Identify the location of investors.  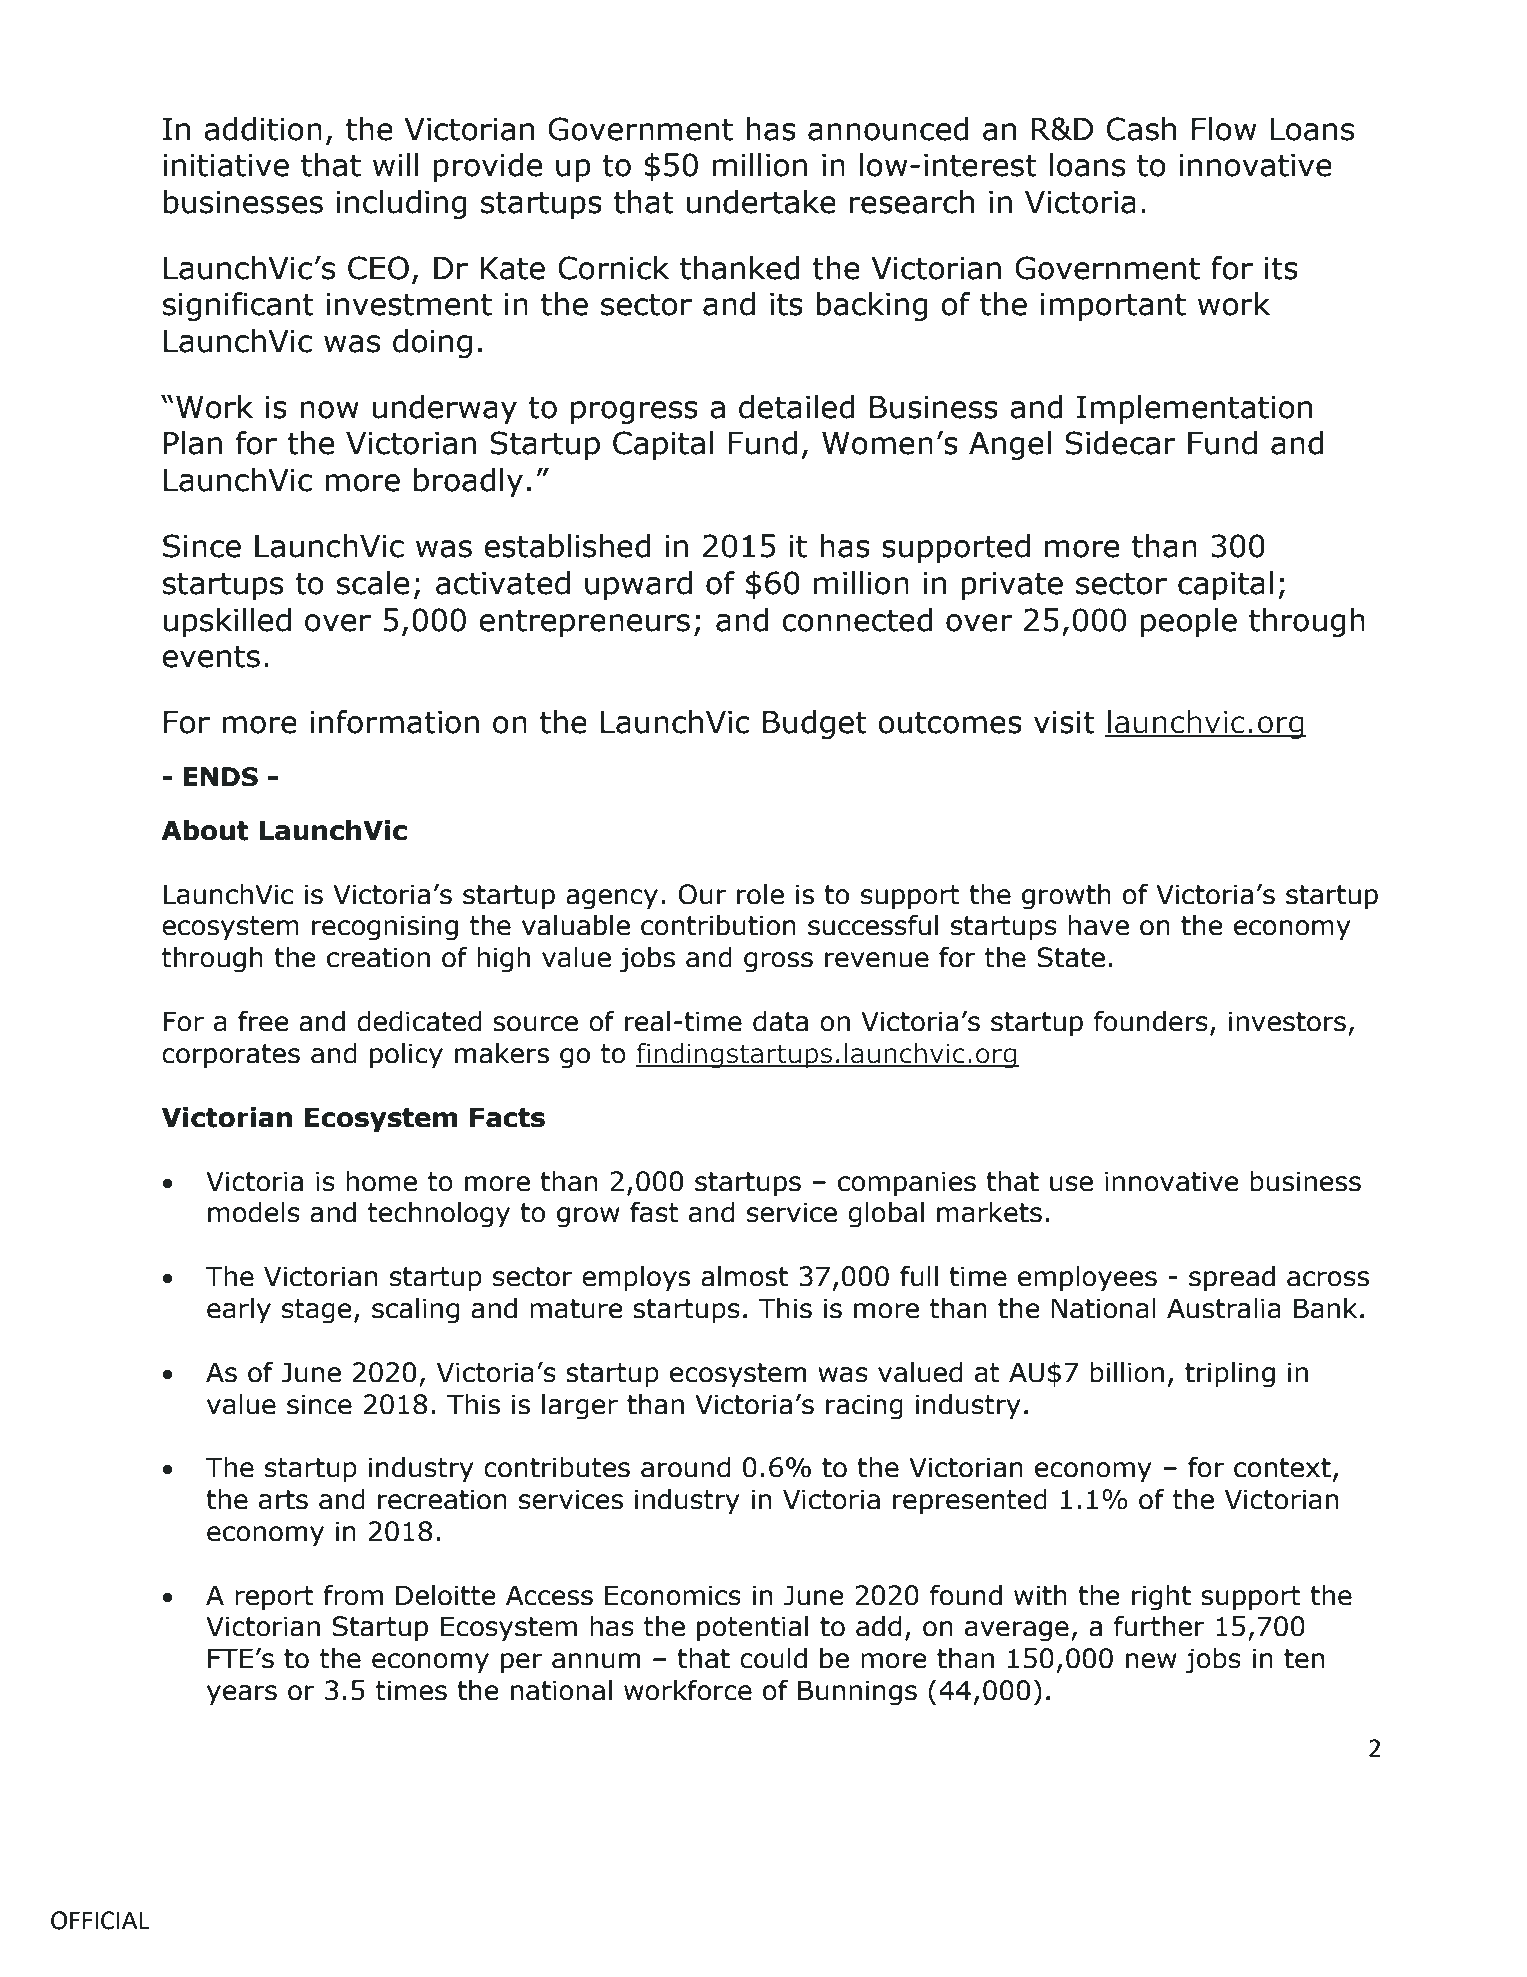
(1287, 1021).
